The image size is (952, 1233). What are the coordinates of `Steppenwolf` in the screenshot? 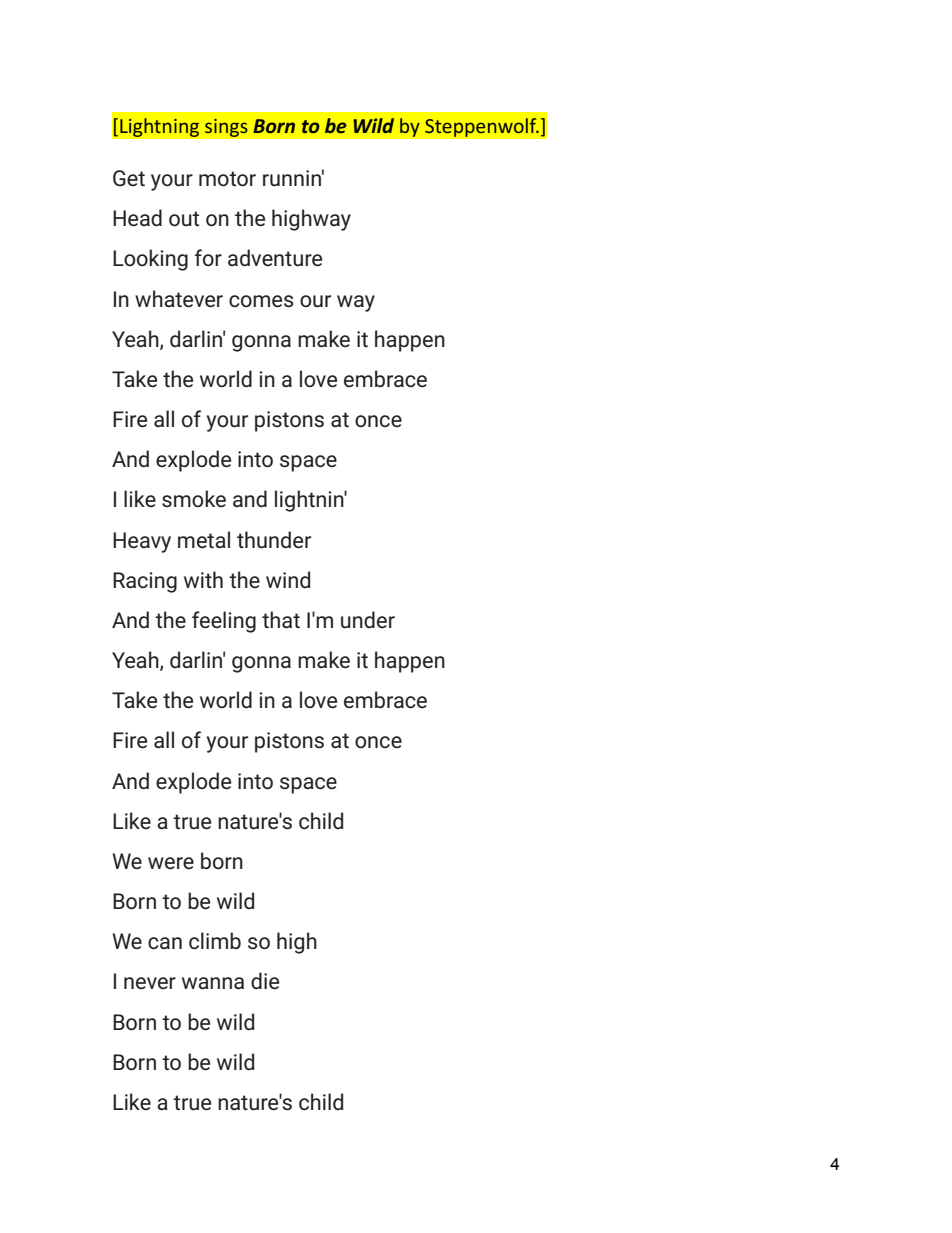 It's located at (482, 127).
